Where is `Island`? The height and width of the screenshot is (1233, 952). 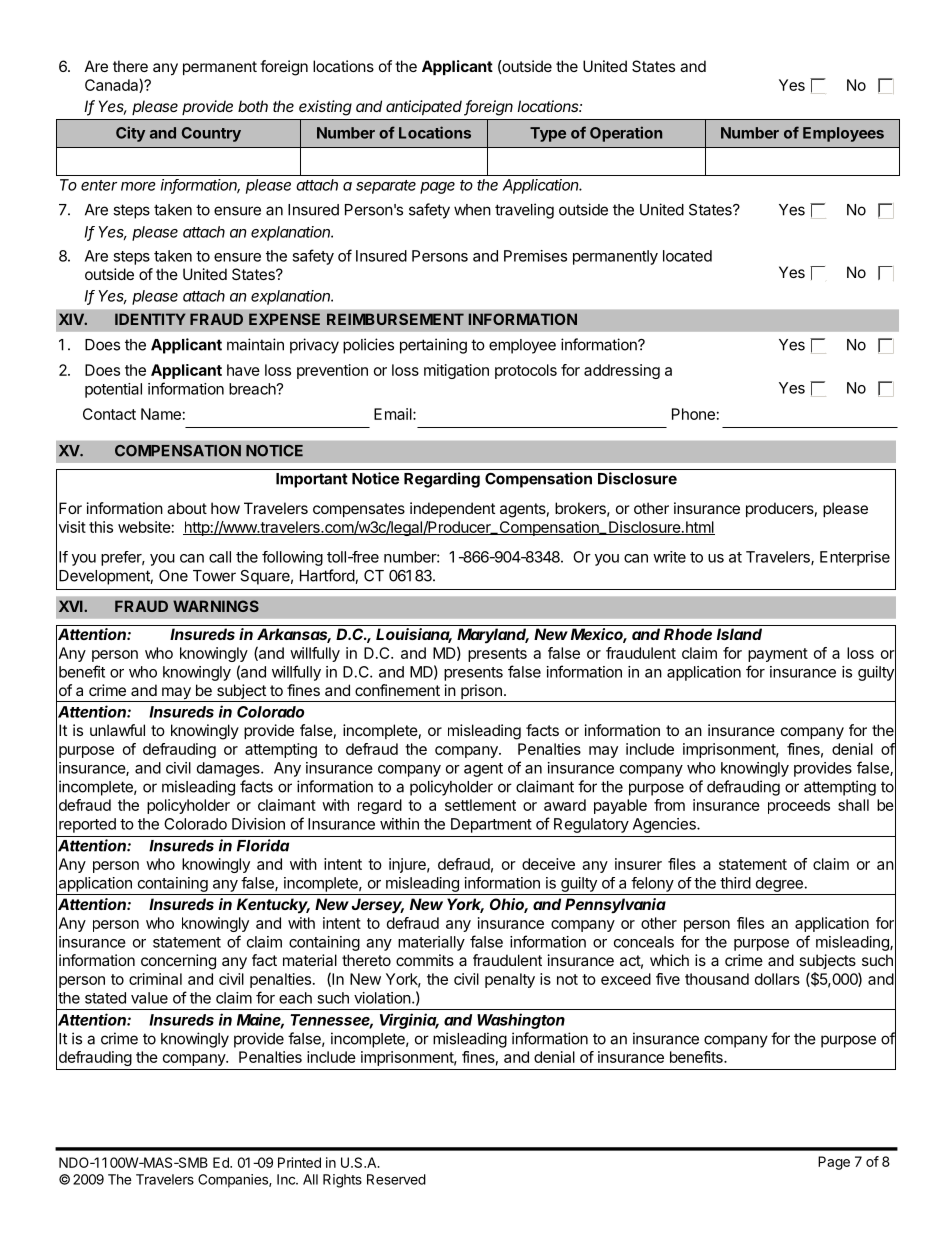
Island is located at coordinates (739, 634).
